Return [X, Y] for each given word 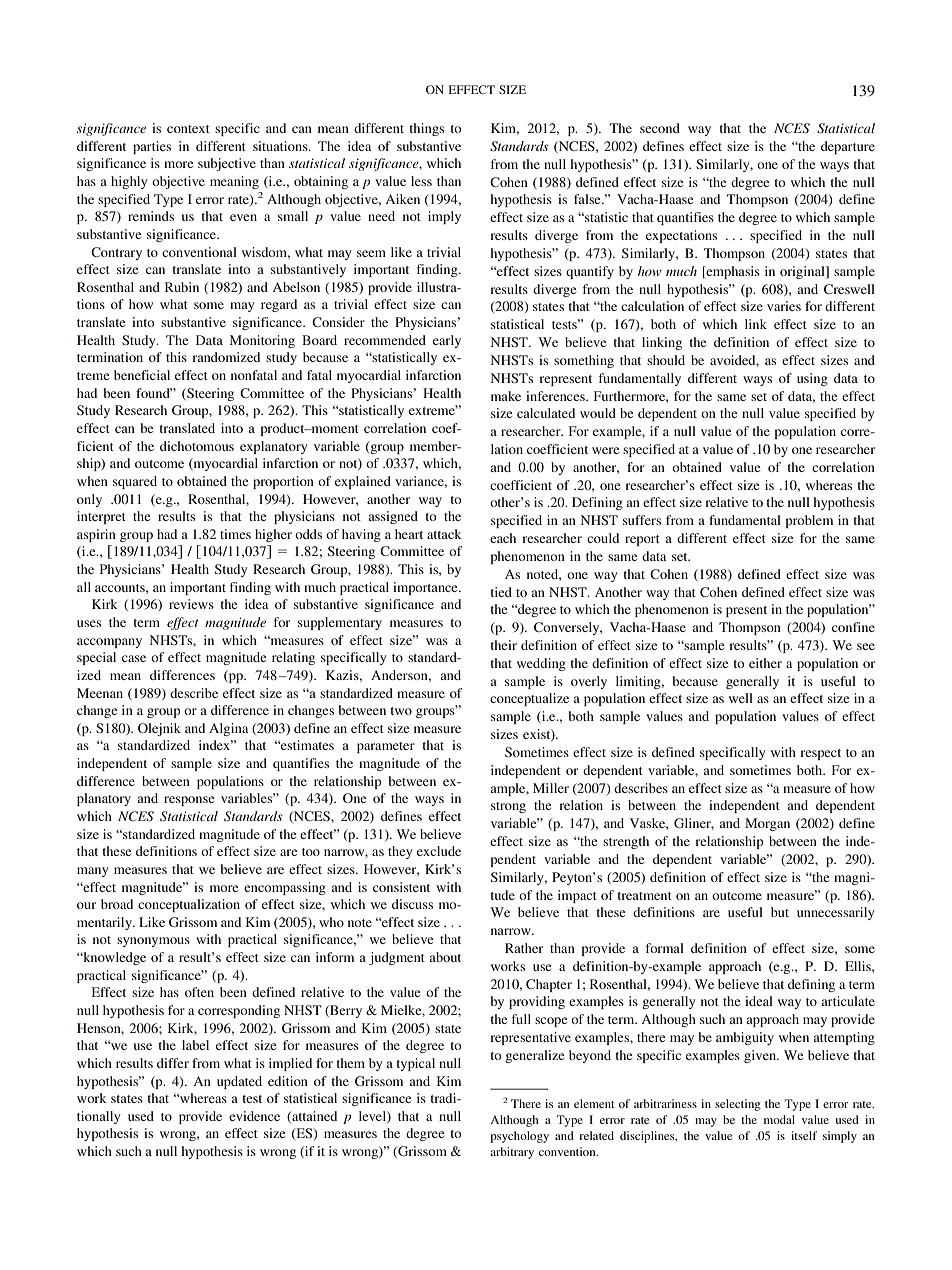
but [780, 912]
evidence [254, 1116]
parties [152, 147]
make [506, 396]
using [812, 379]
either [765, 663]
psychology [519, 1137]
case [134, 658]
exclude [439, 851]
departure [848, 147]
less [421, 181]
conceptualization [189, 905]
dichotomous [197, 446]
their [503, 645]
